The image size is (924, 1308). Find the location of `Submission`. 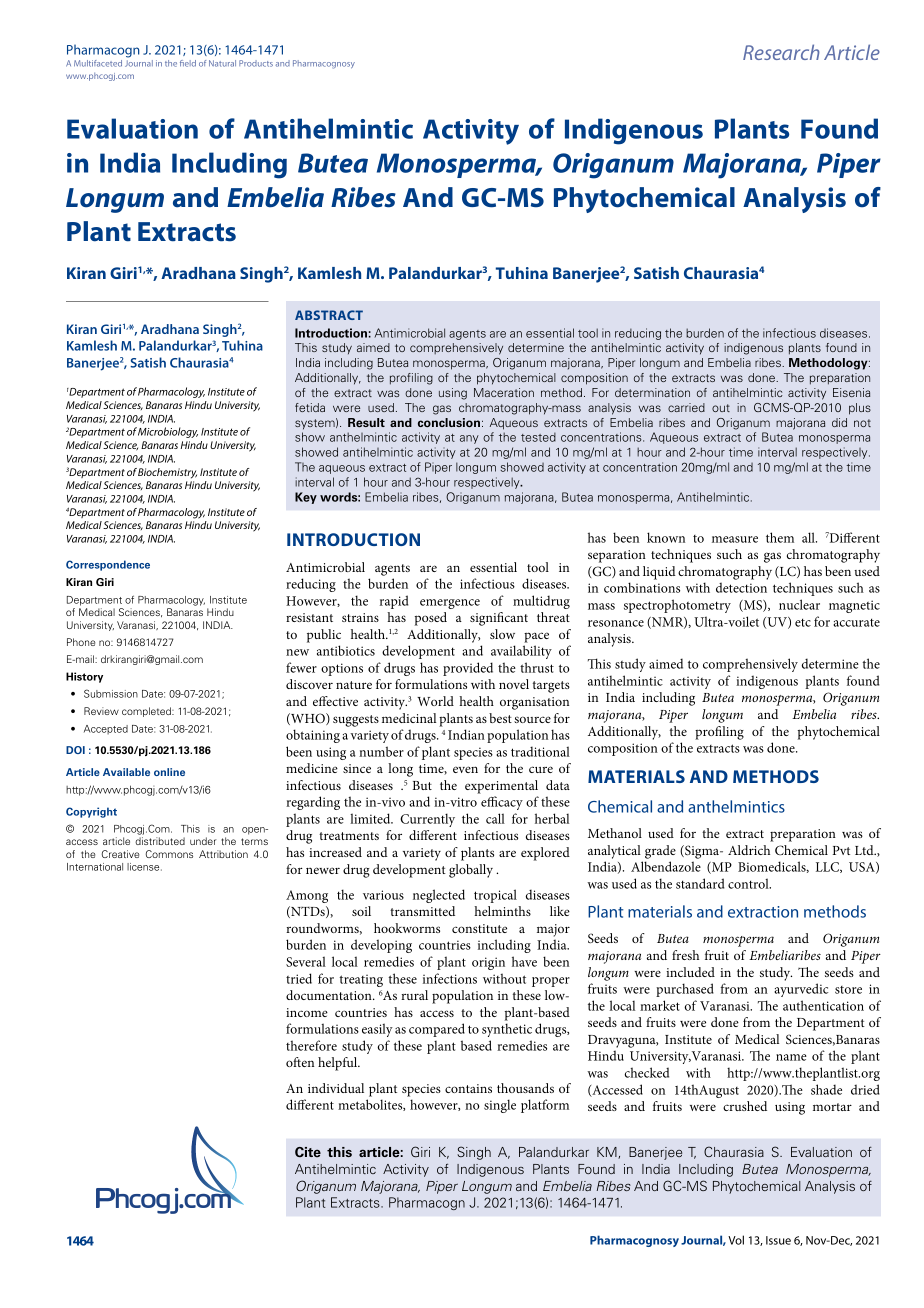

Submission is located at coordinates (111, 693).
